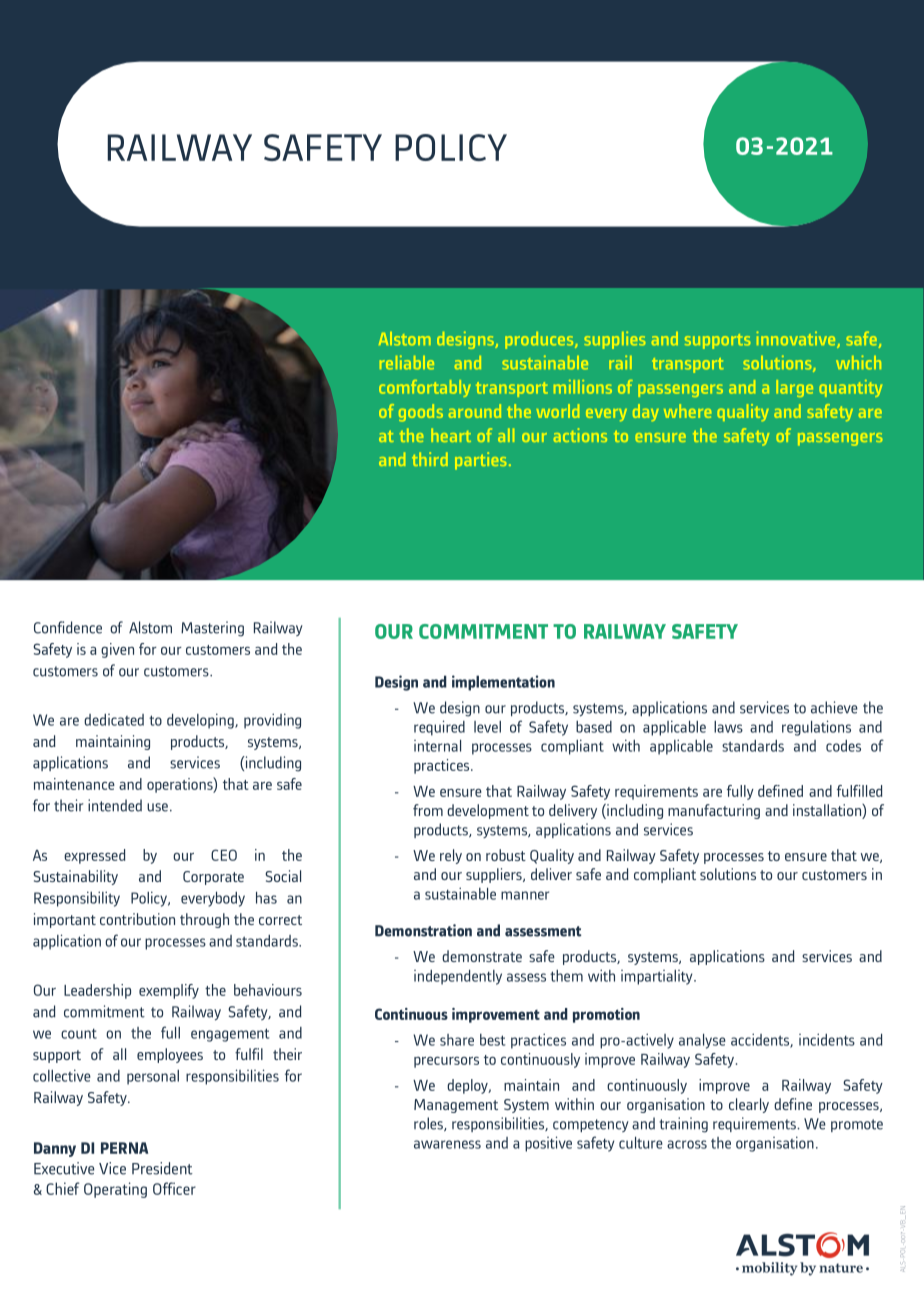 The height and width of the document is (1308, 924). What do you see at coordinates (437, 746) in the document?
I see `internal` at bounding box center [437, 746].
